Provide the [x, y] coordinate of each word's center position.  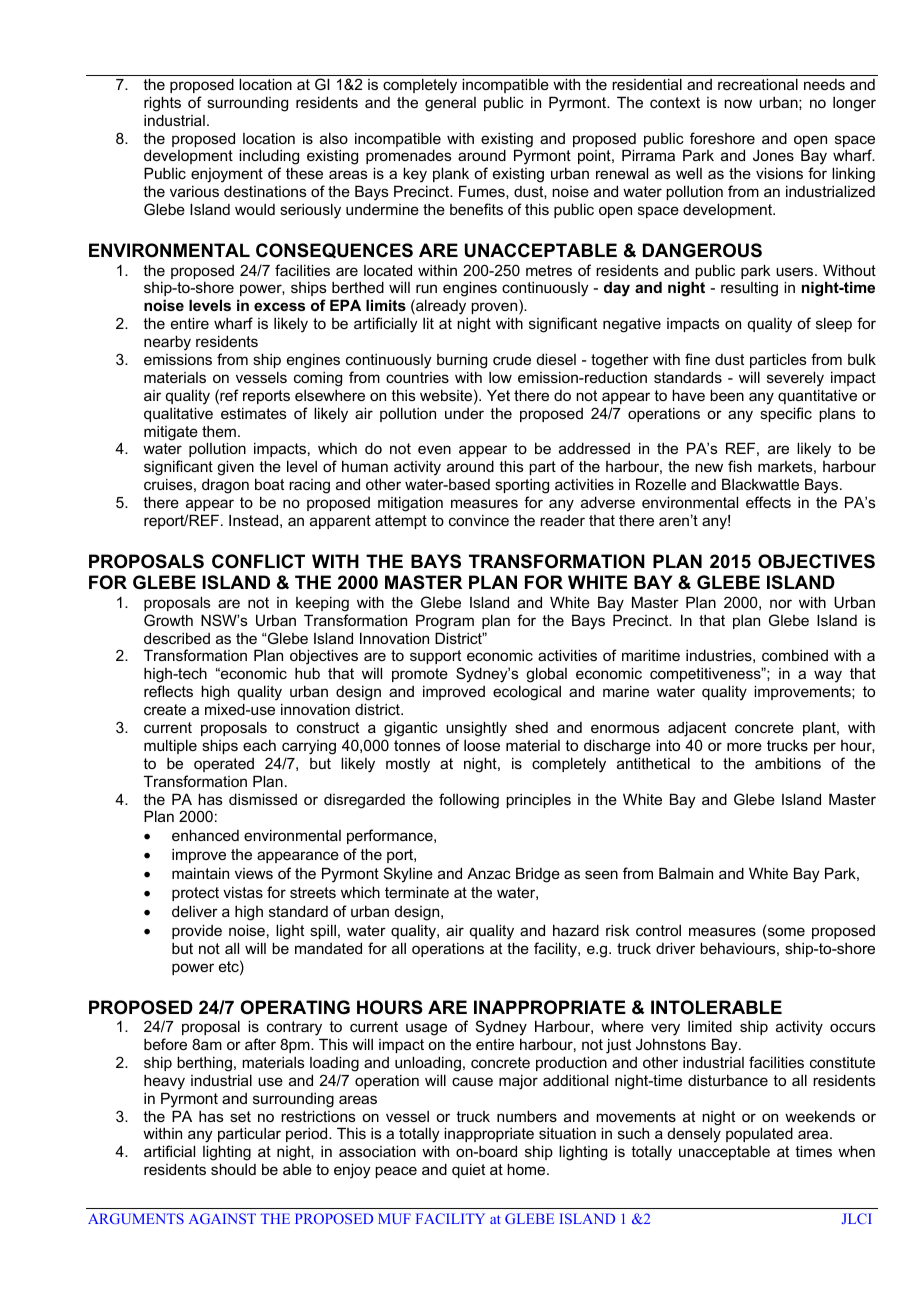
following [469, 801]
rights [162, 104]
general [450, 104]
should [233, 1169]
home [527, 1169]
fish [740, 466]
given [235, 468]
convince [479, 520]
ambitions [788, 763]
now [738, 103]
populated [759, 1134]
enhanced [205, 835]
